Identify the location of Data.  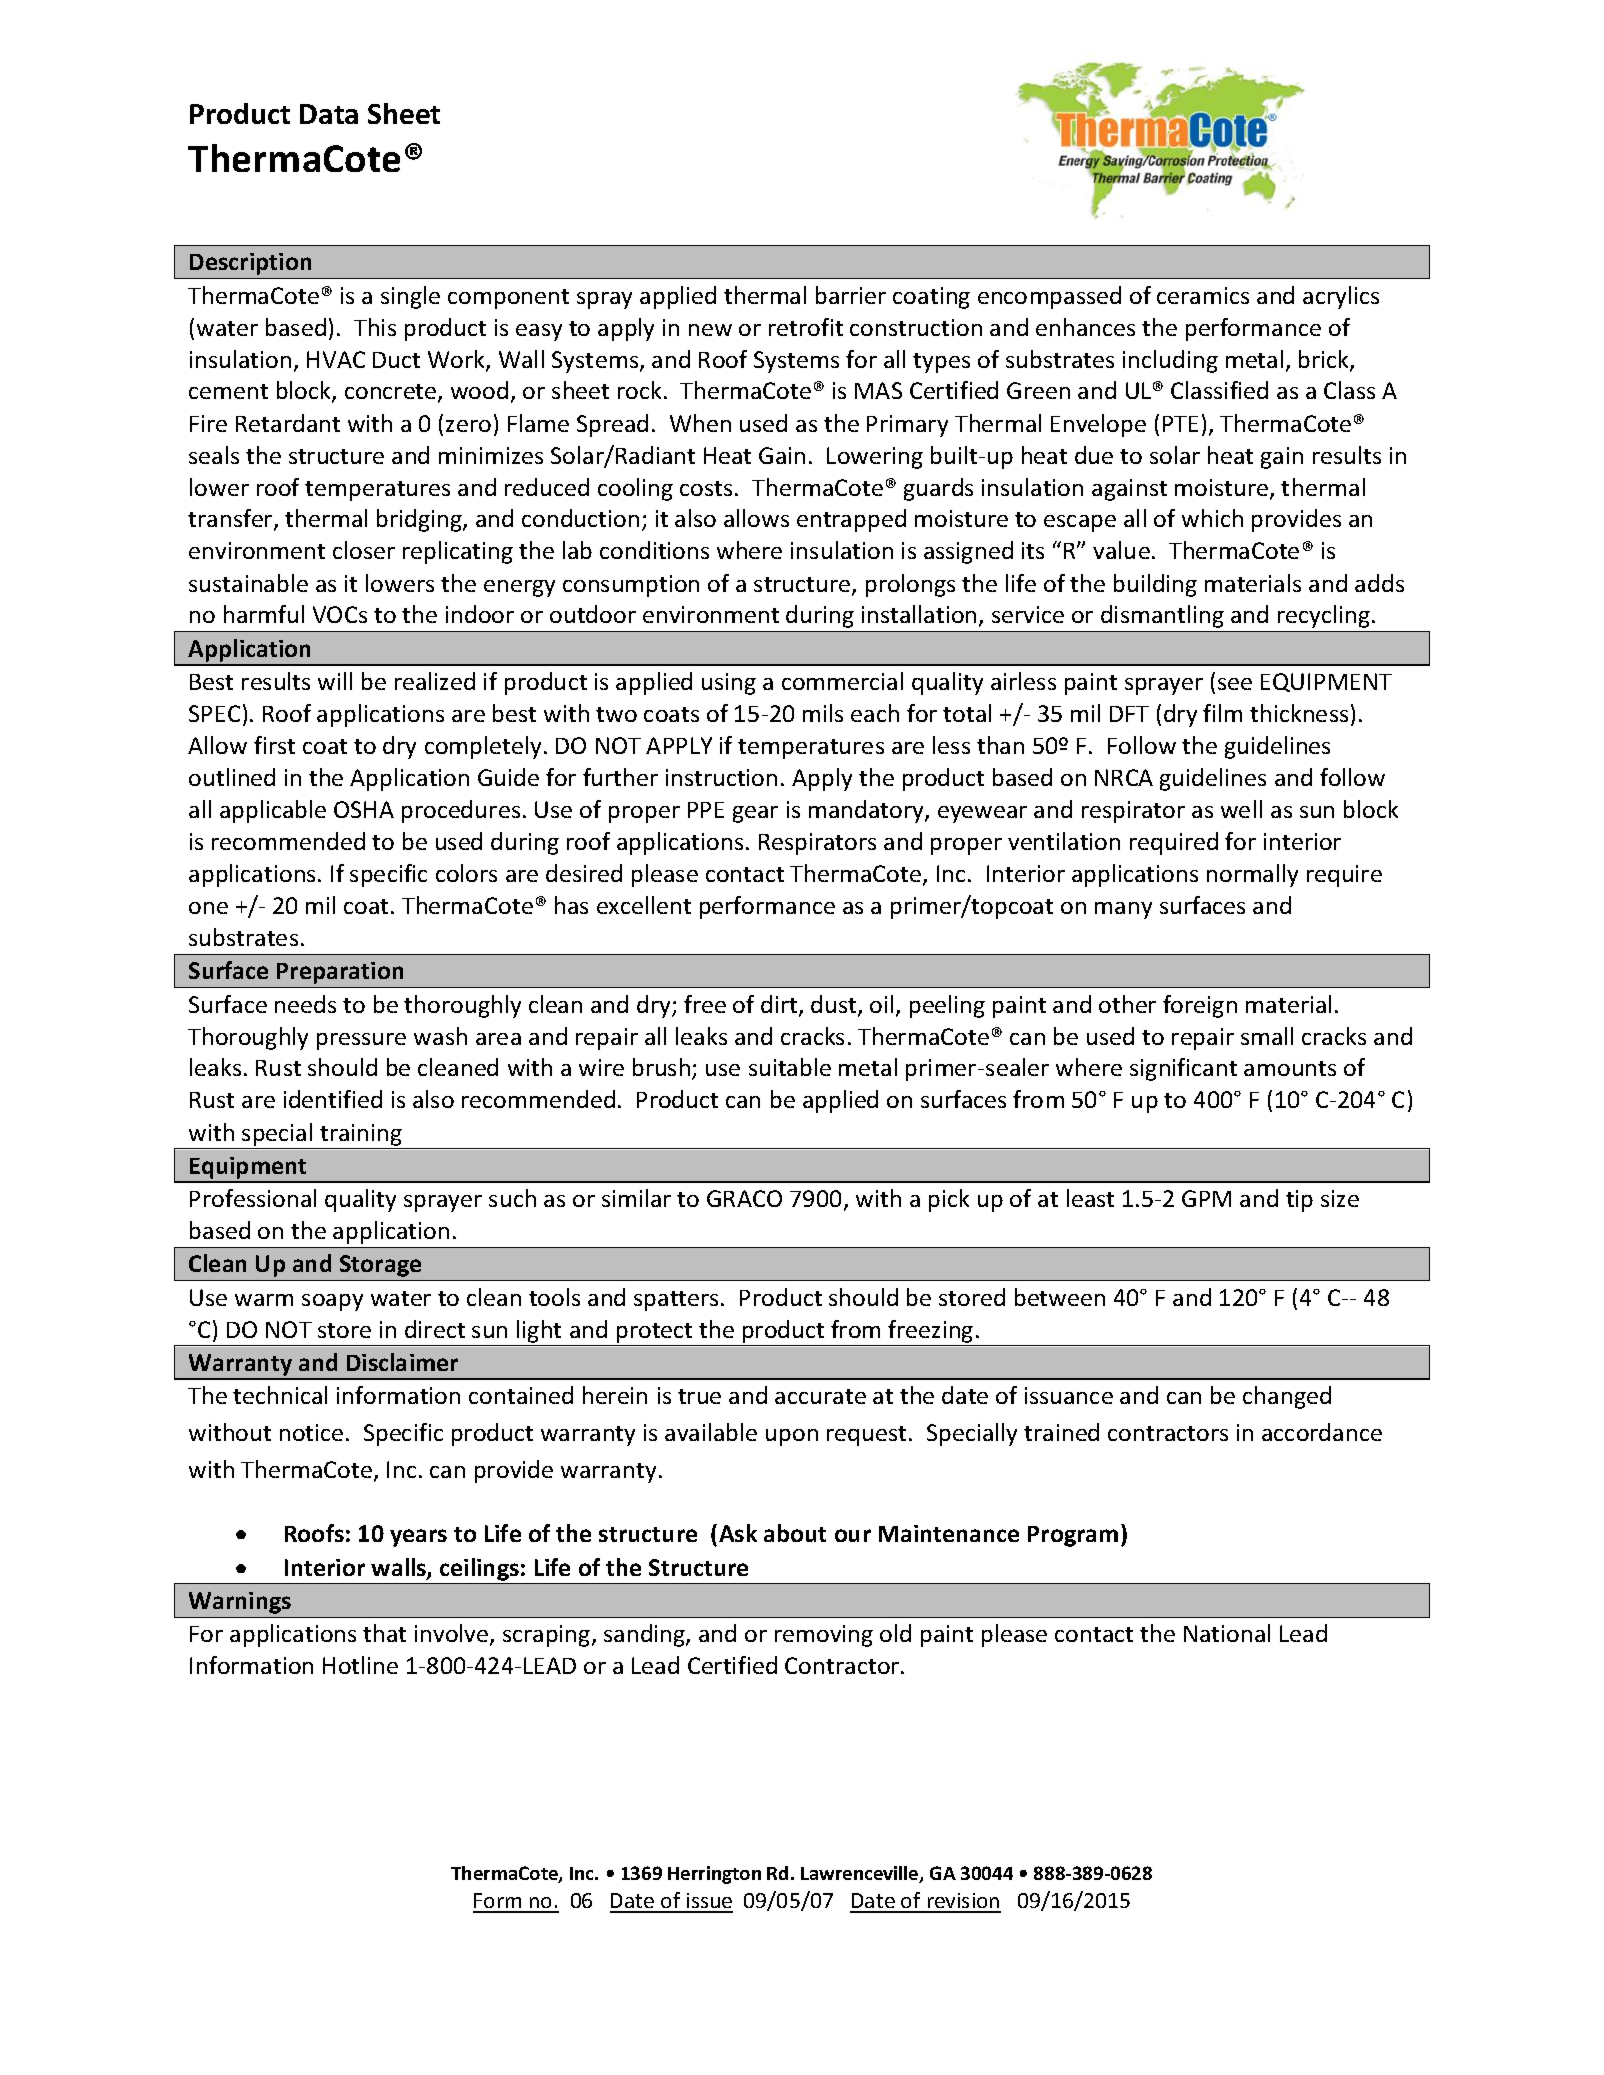
(329, 114).
